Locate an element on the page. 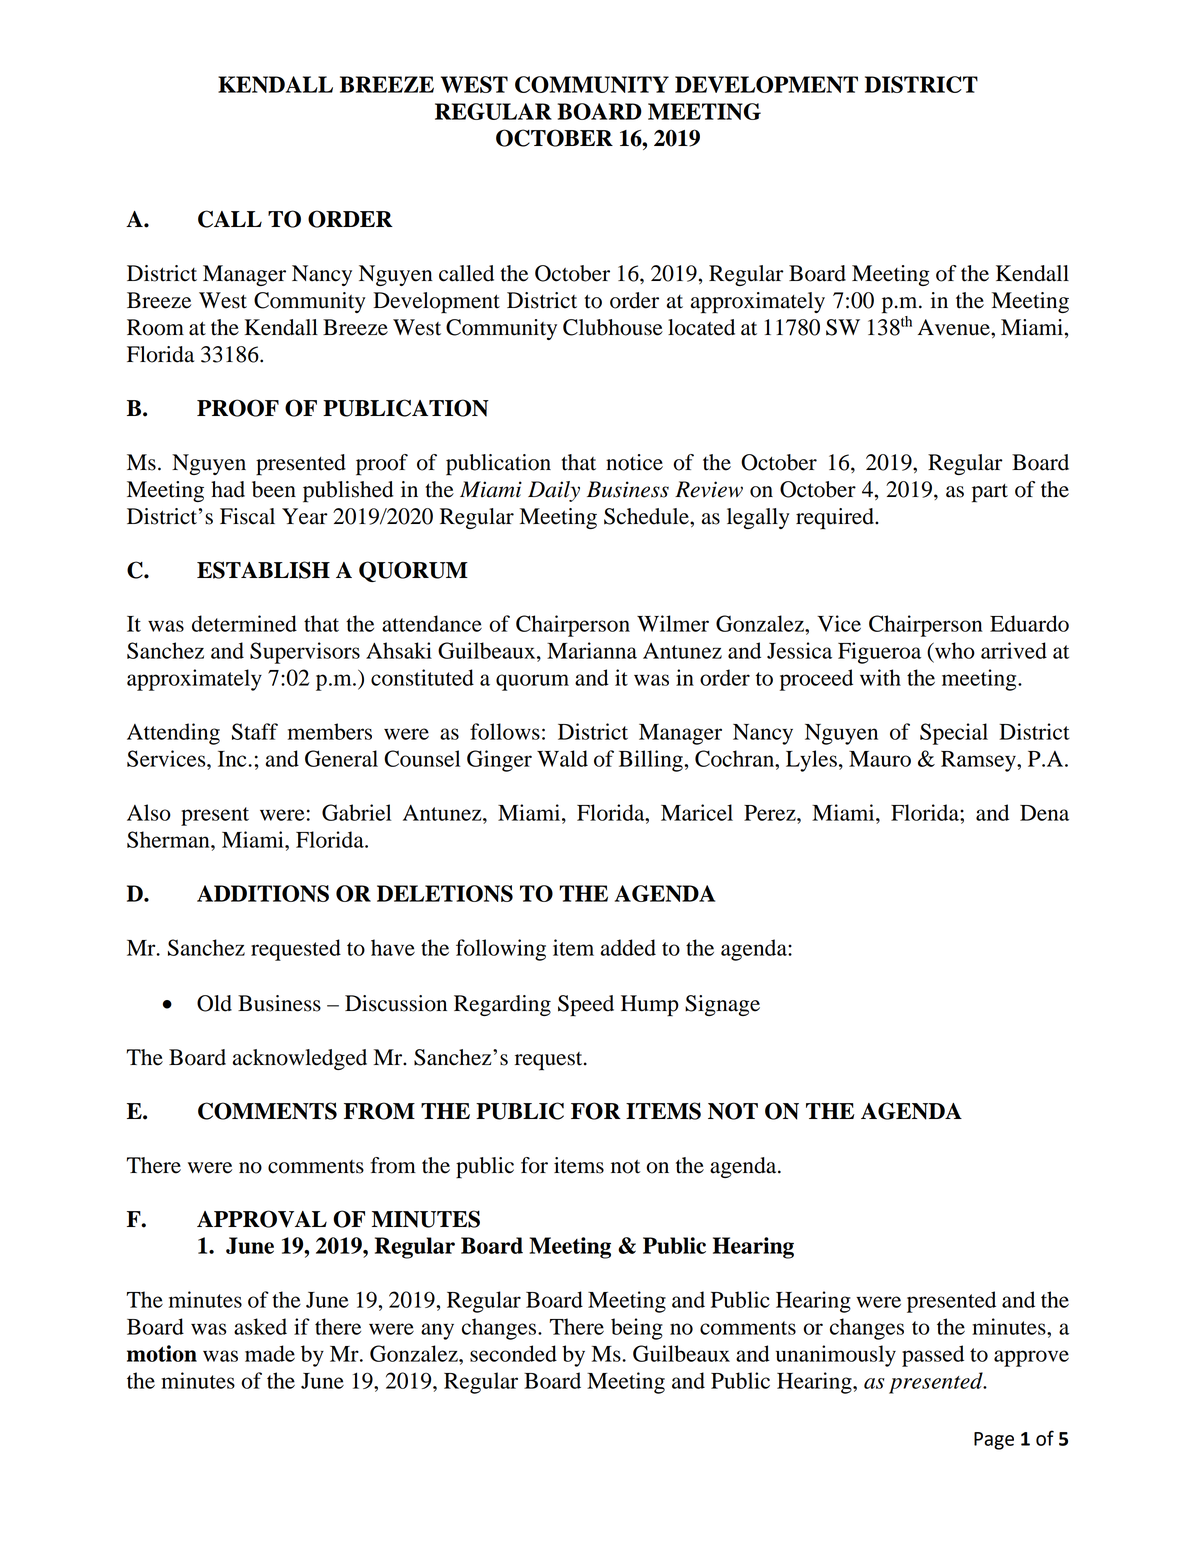 This document has width=1196, height=1548. Speed is located at coordinates (586, 1006).
